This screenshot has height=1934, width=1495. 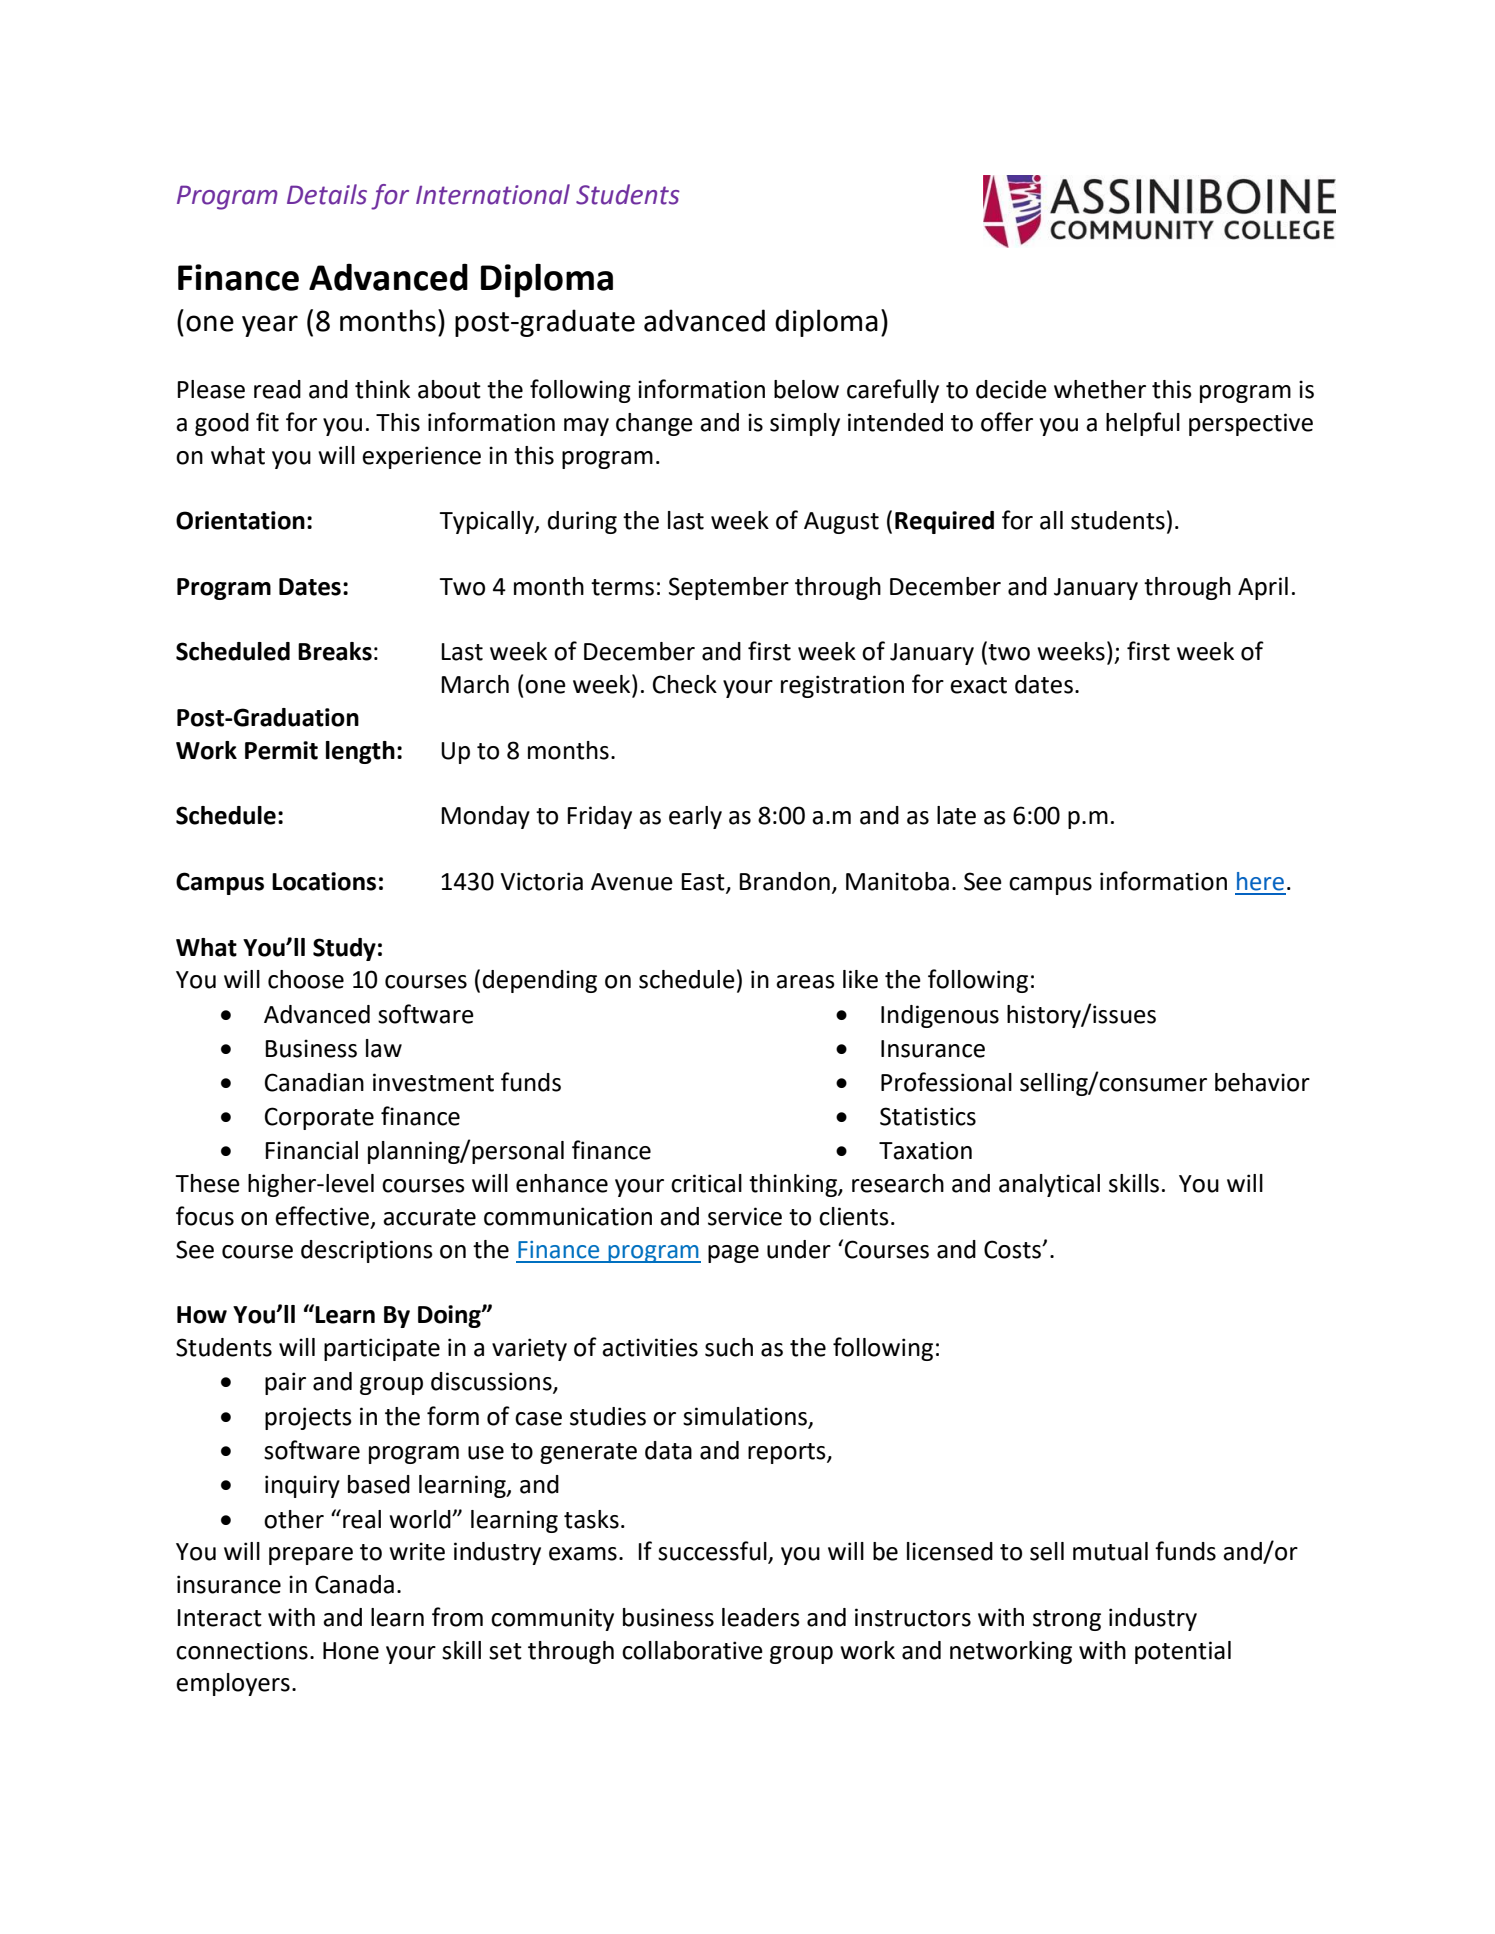 What do you see at coordinates (351, 1651) in the screenshot?
I see `Hone` at bounding box center [351, 1651].
